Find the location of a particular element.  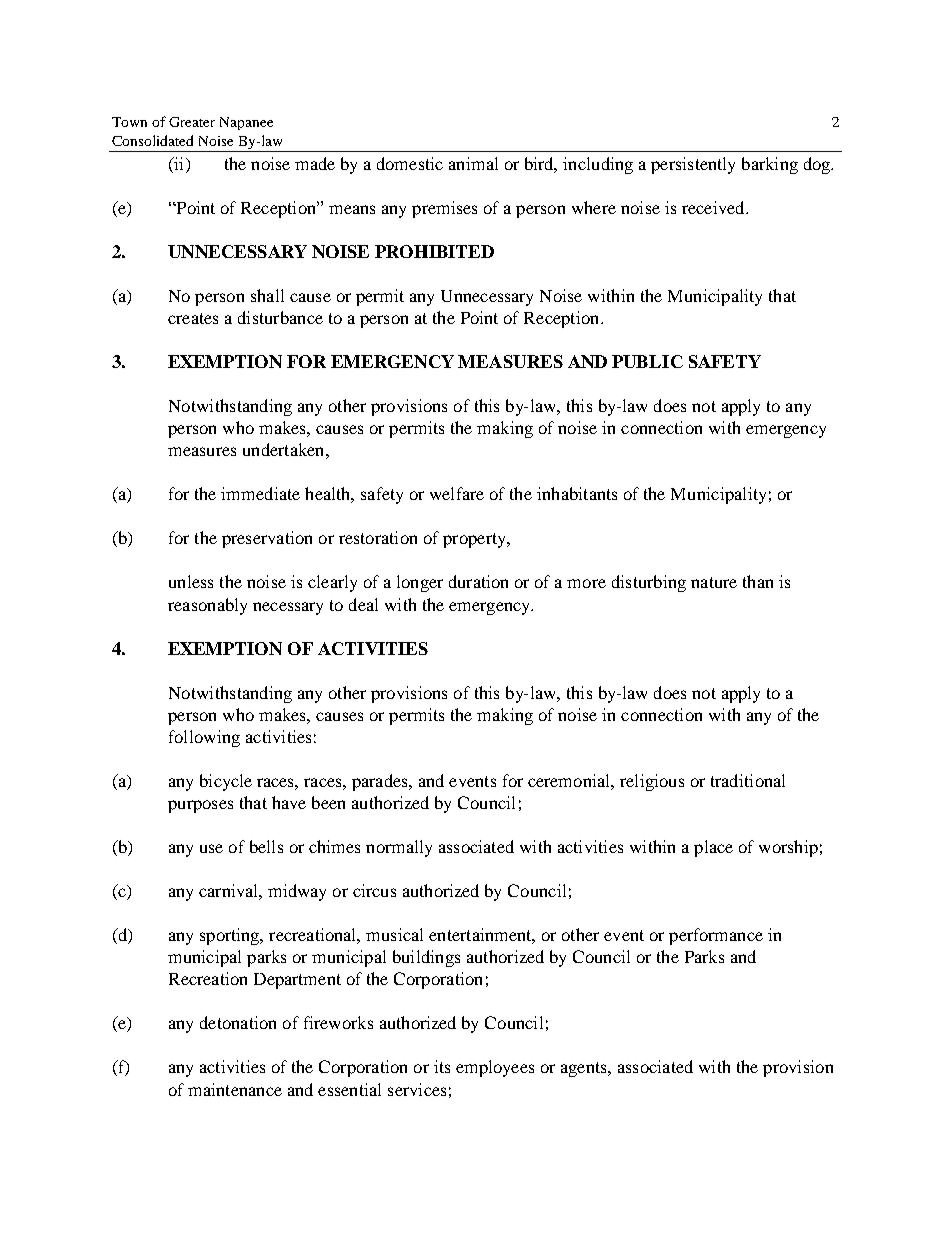

traditional is located at coordinates (748, 780).
